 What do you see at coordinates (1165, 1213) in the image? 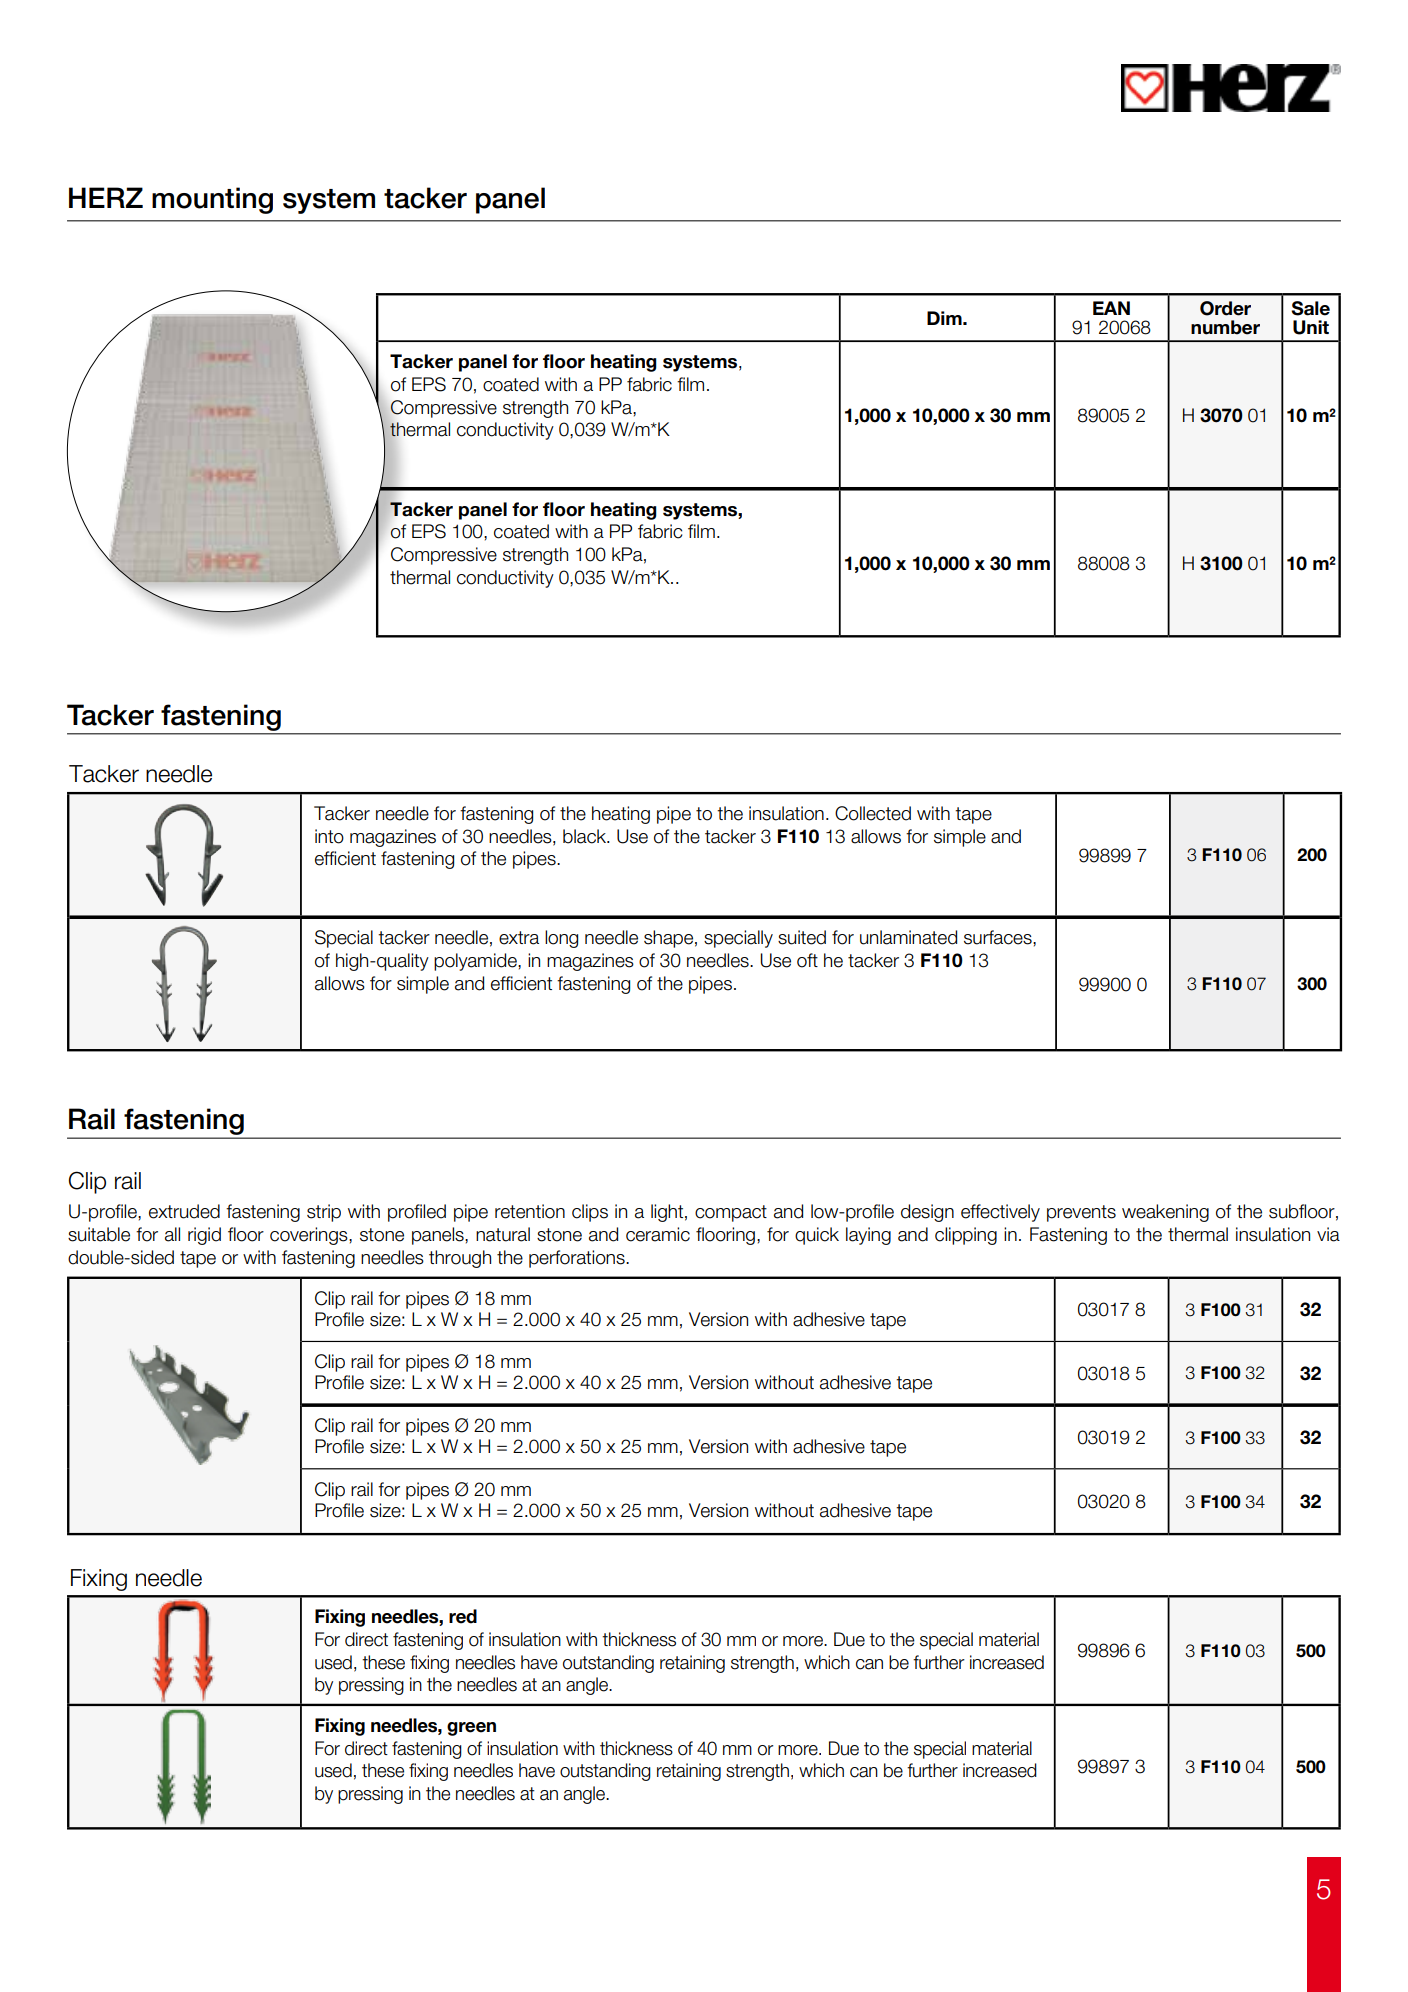
I see `weakening` at bounding box center [1165, 1213].
